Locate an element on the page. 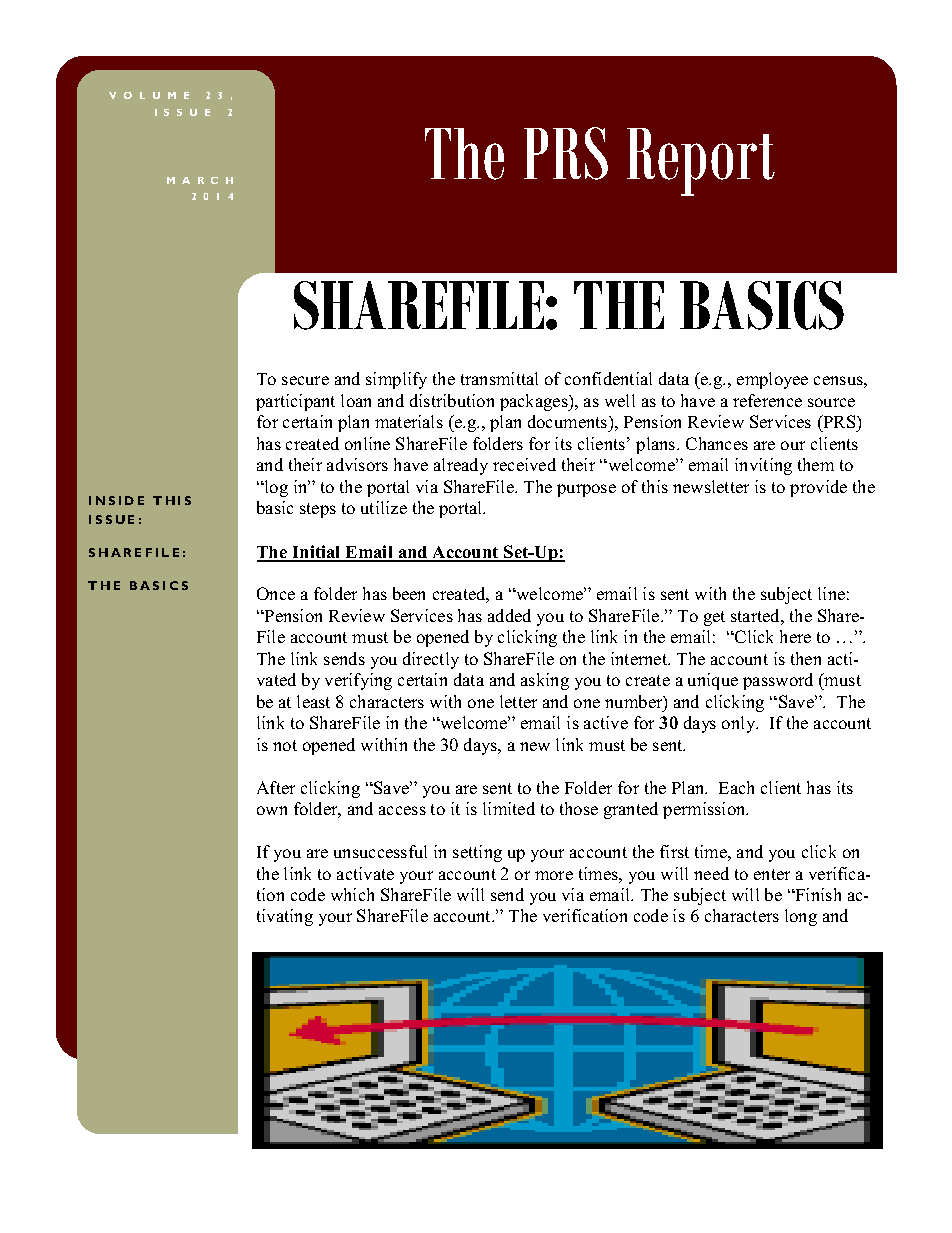  confidential is located at coordinates (608, 378).
